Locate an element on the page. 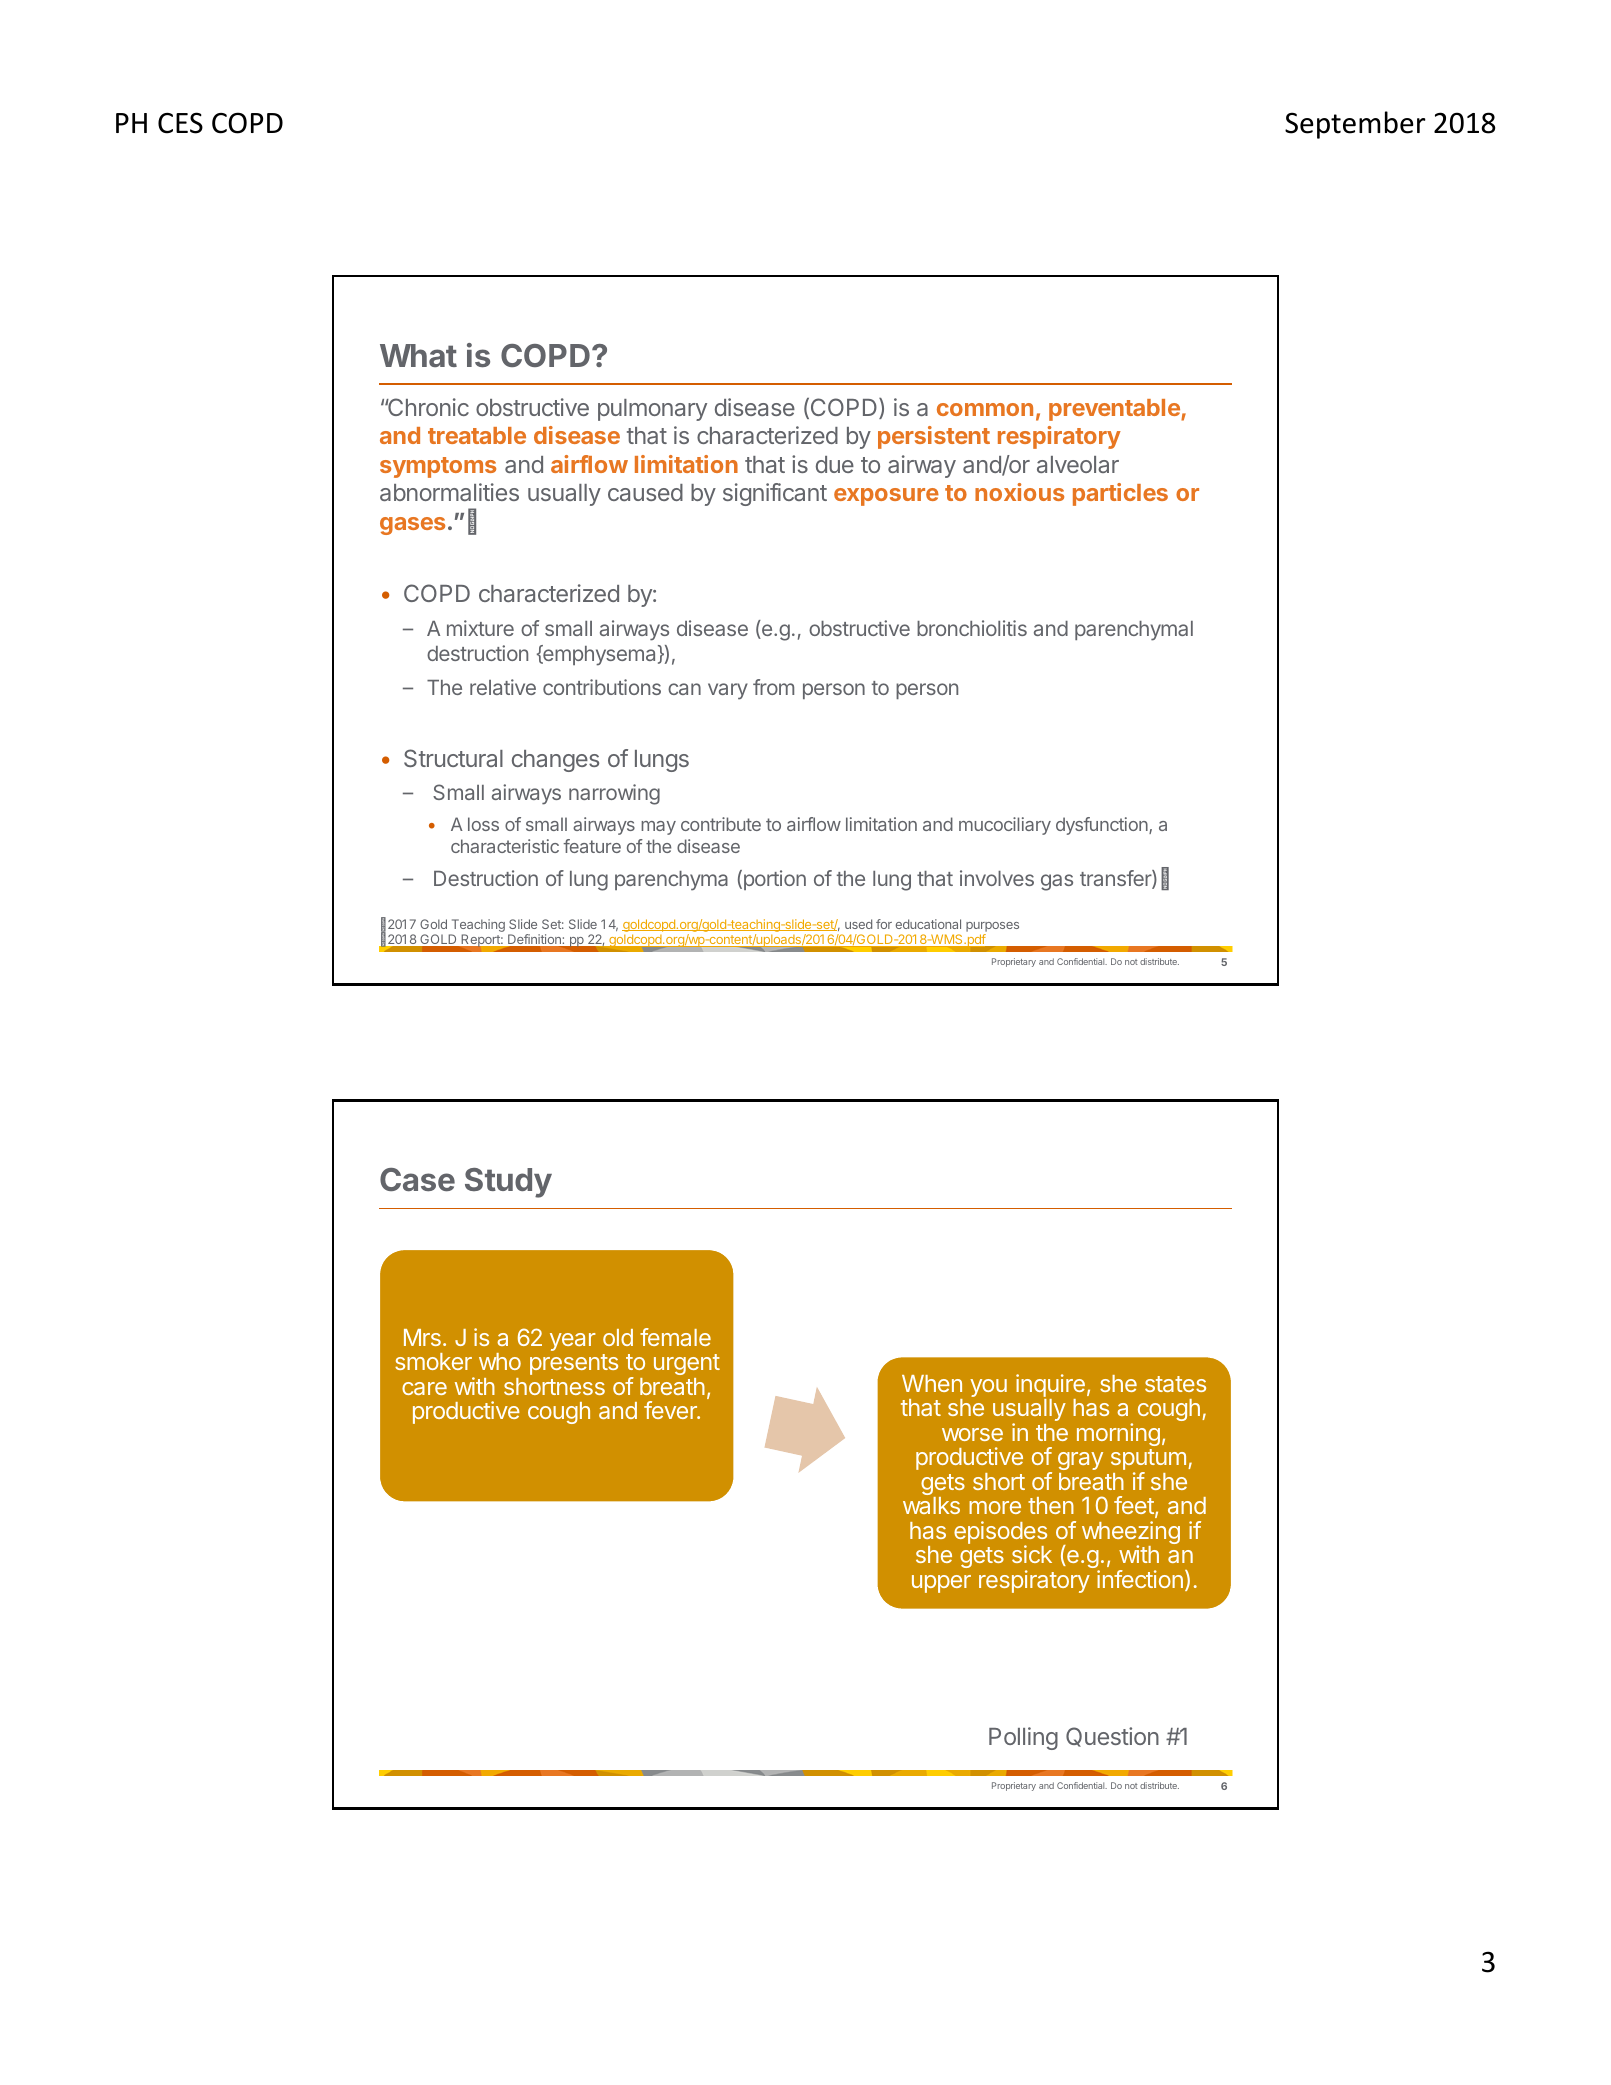 Image resolution: width=1611 pixels, height=2085 pixels. upper is located at coordinates (941, 1584).
